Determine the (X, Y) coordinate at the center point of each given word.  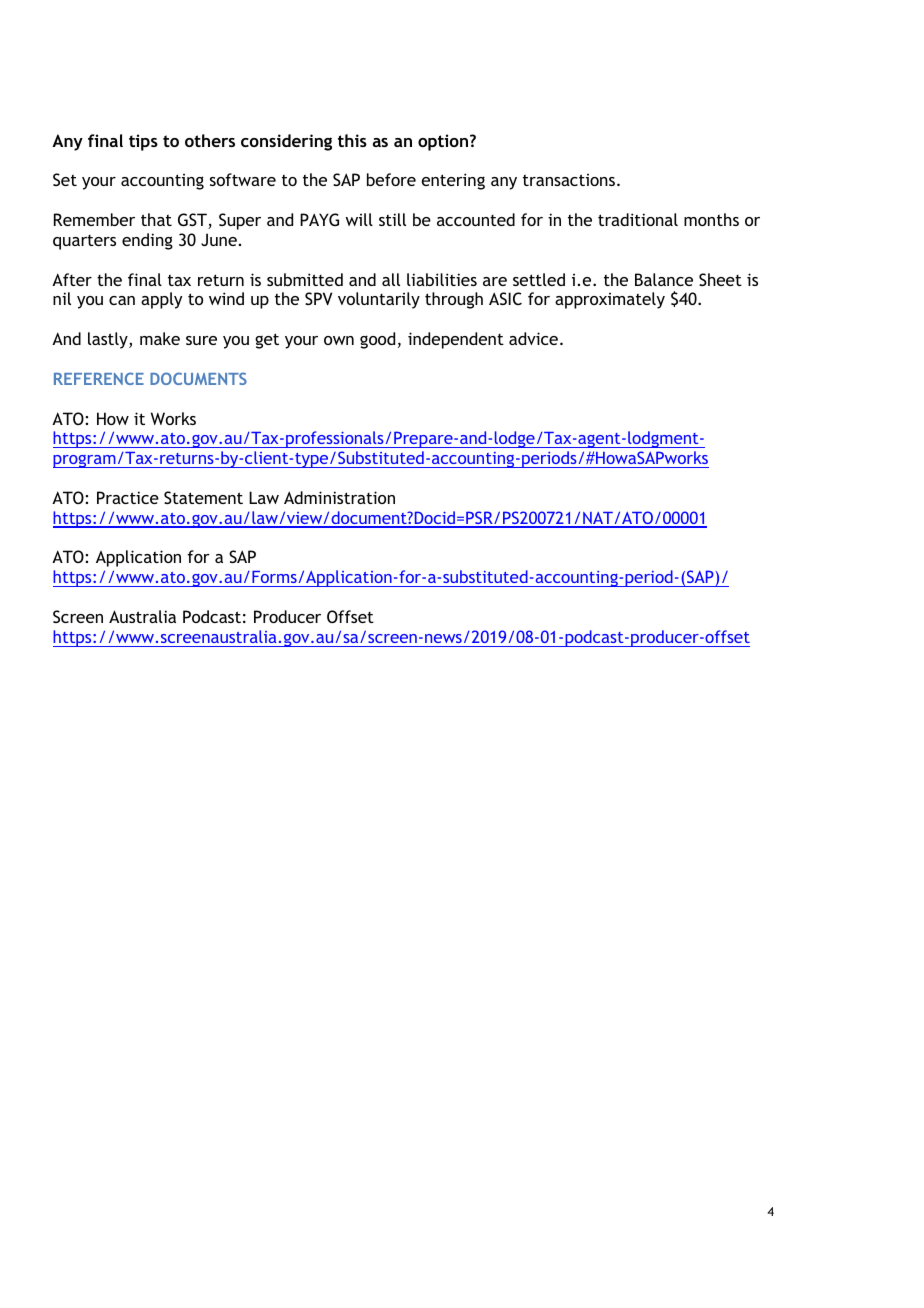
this (352, 140)
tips (143, 142)
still (392, 219)
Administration (339, 497)
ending (147, 241)
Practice (128, 497)
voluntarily (379, 300)
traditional (638, 219)
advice (535, 338)
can (122, 300)
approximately (610, 300)
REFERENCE (99, 378)
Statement (203, 497)
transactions (570, 180)
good (377, 340)
